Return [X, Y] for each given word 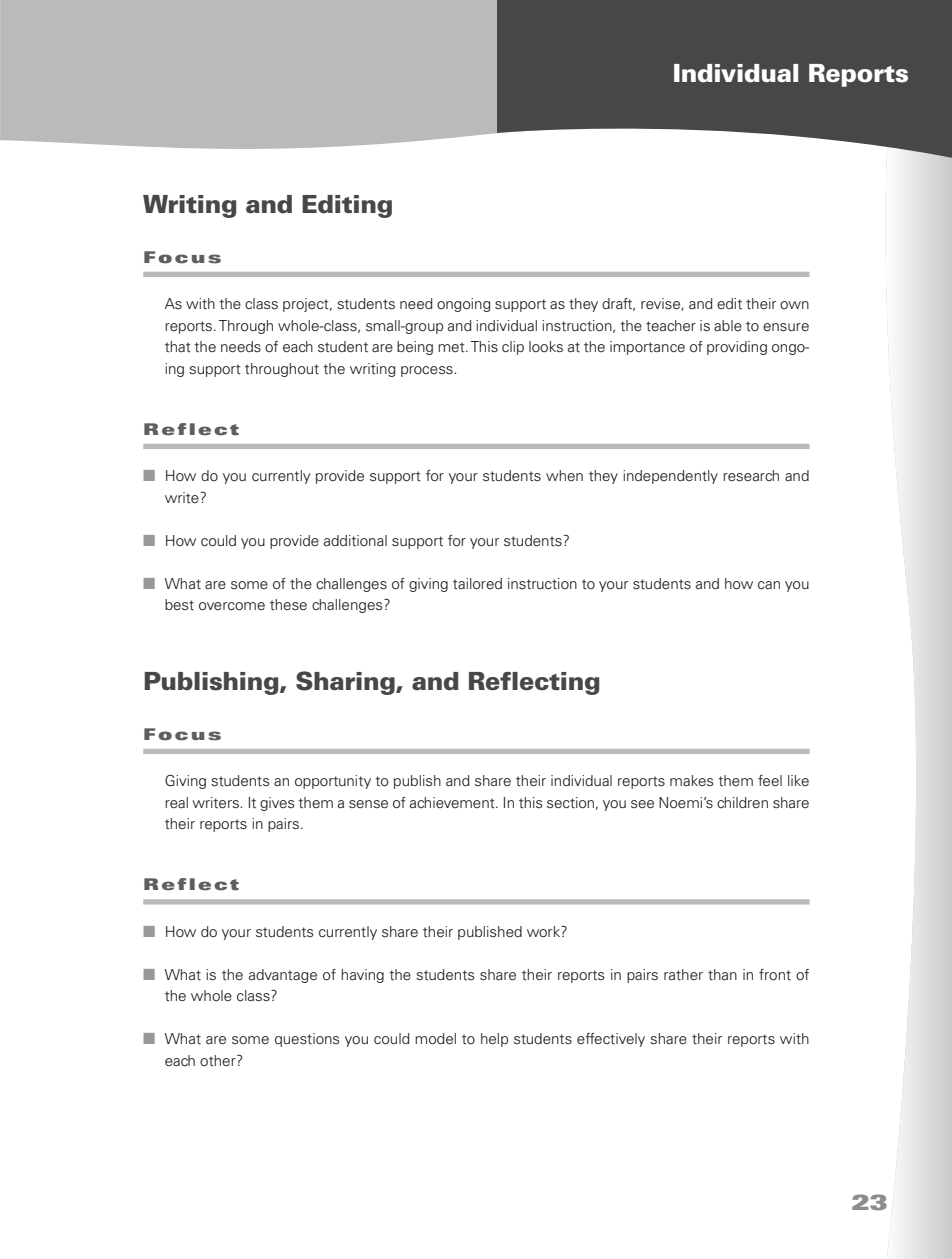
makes [691, 780]
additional [355, 541]
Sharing [346, 683]
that [178, 347]
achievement [453, 803]
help [494, 1040]
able [728, 326]
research [751, 476]
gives [277, 804]
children [742, 802]
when [564, 475]
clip [513, 348]
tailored [477, 584]
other [219, 1061]
